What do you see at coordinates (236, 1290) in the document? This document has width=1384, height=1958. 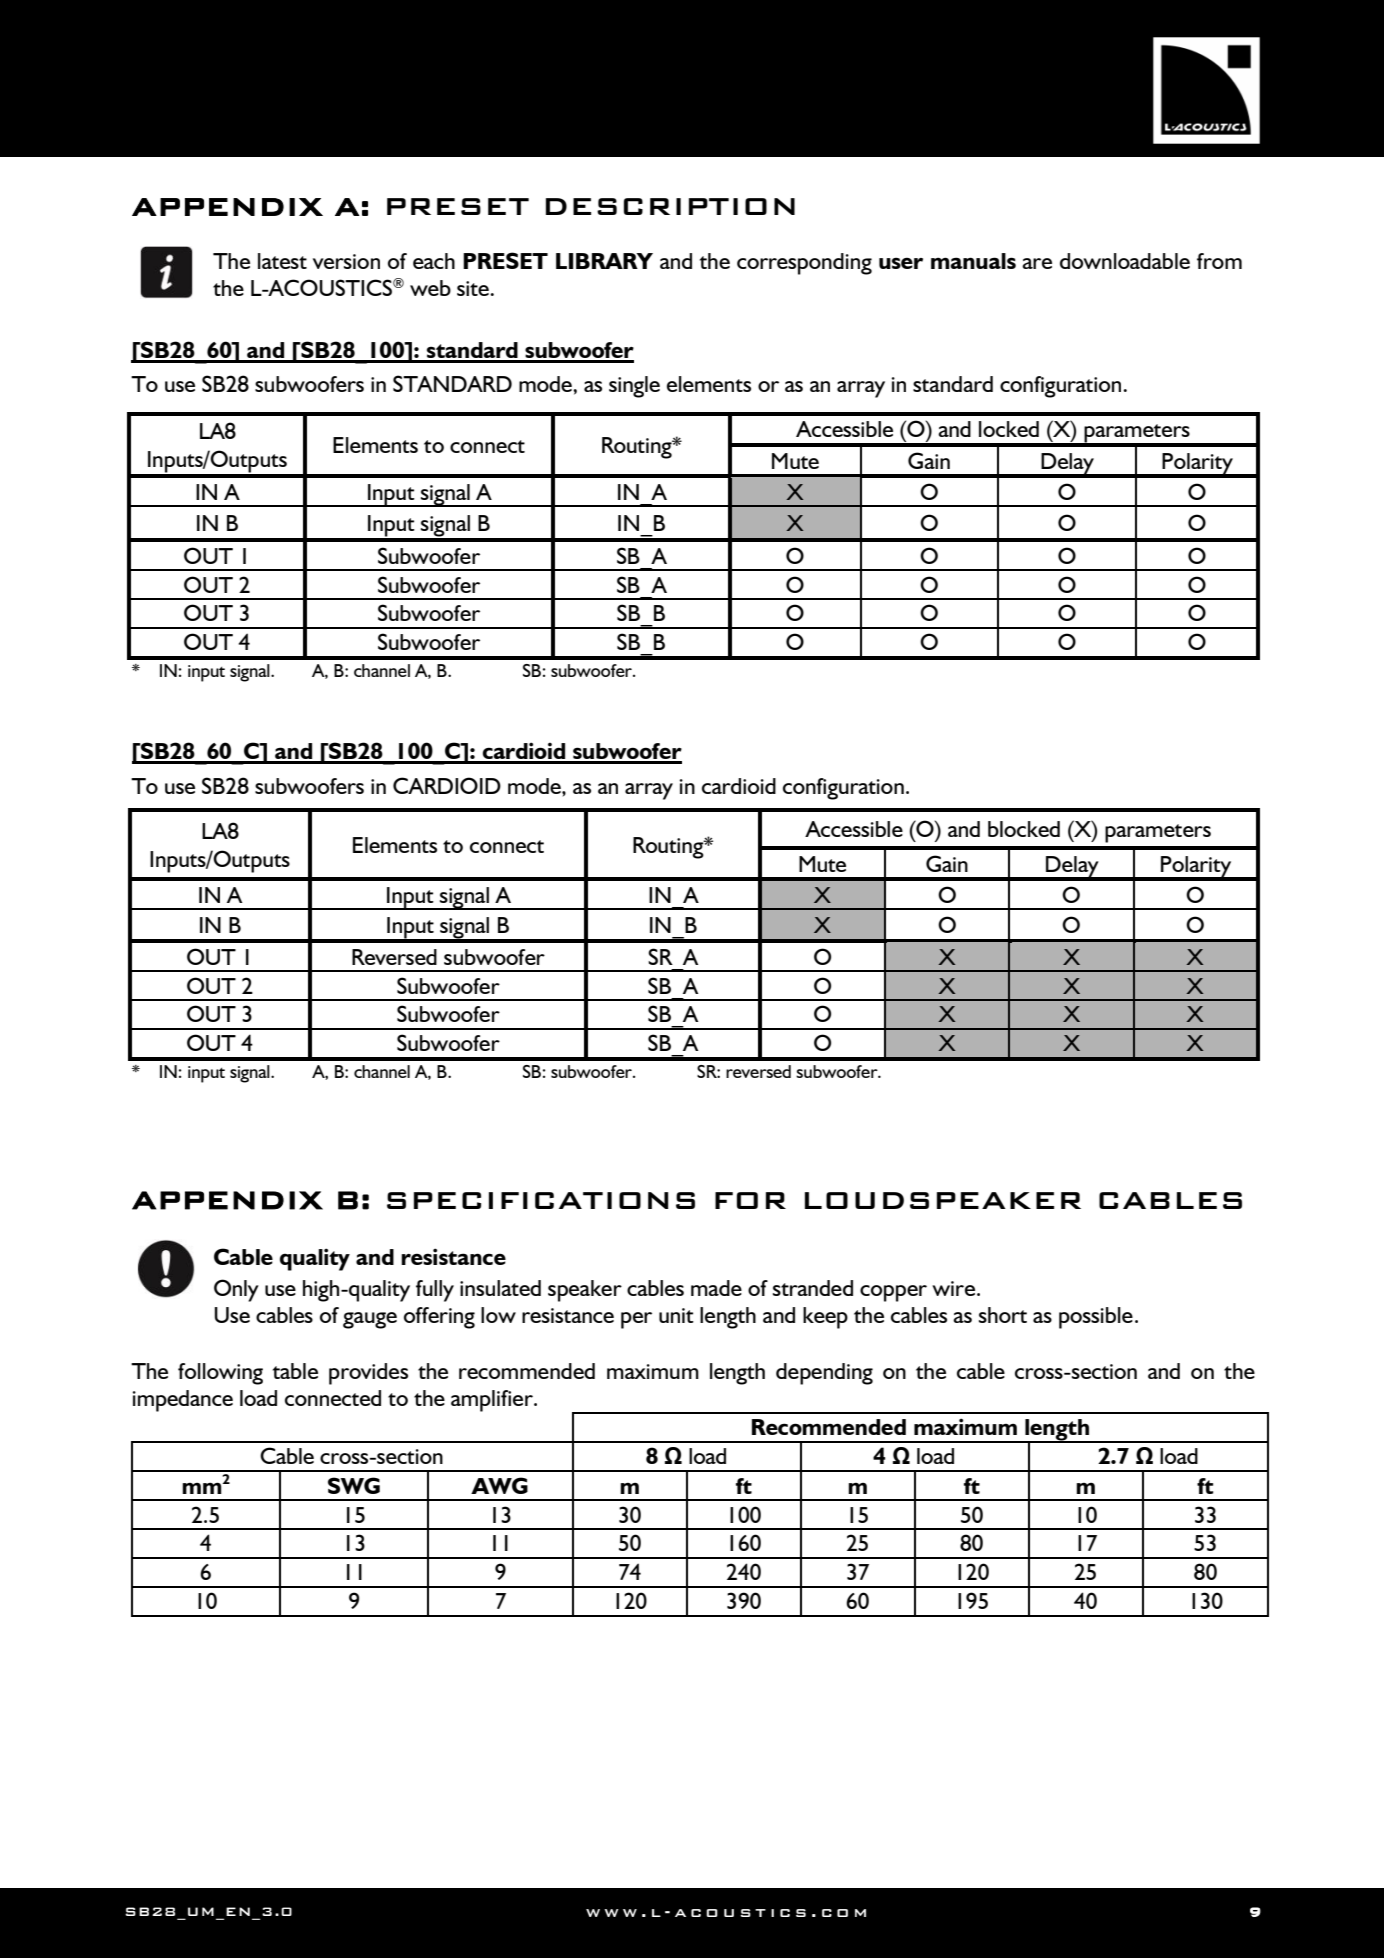 I see `Only` at bounding box center [236, 1290].
